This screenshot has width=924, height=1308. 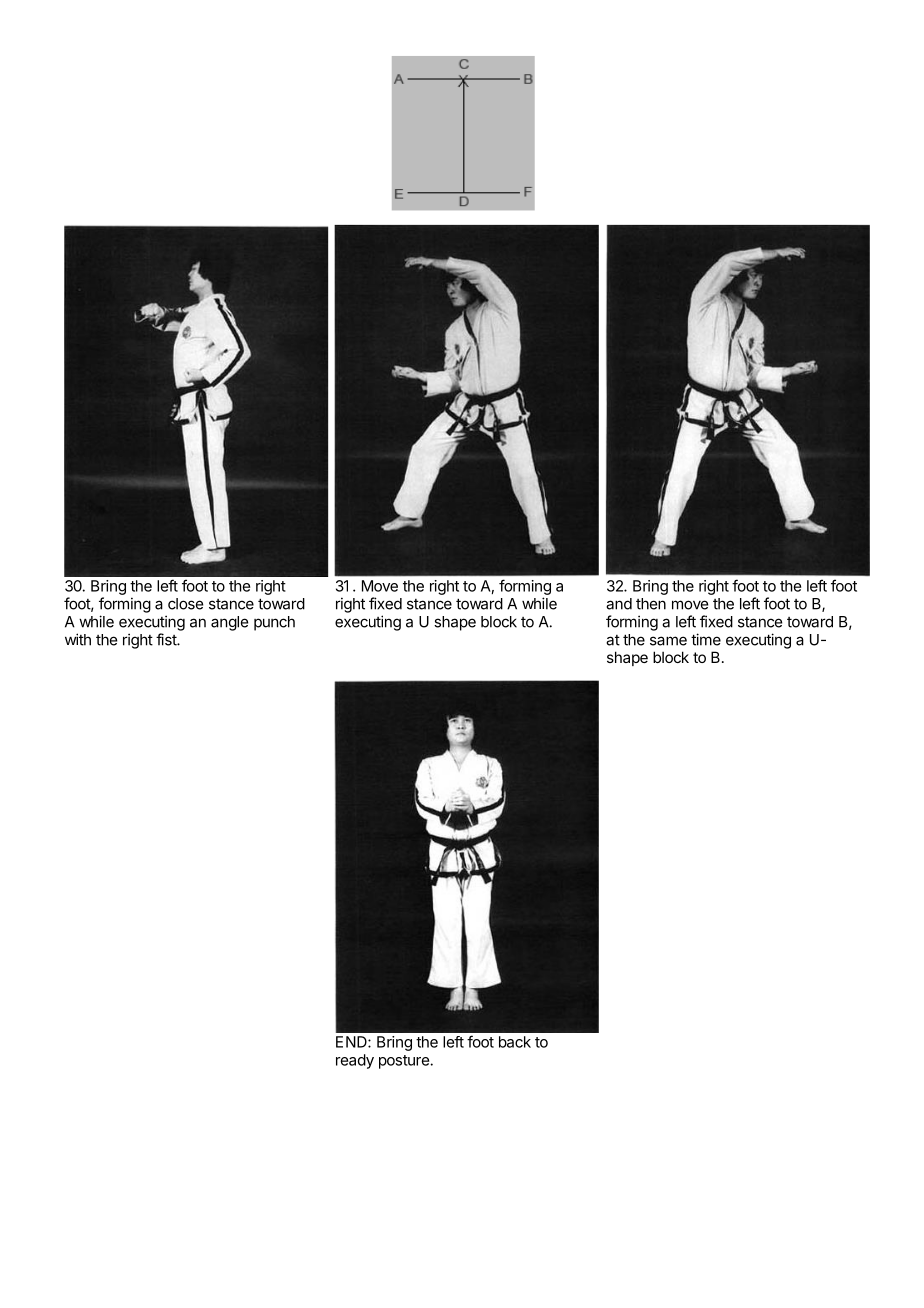 What do you see at coordinates (619, 604) in the screenshot?
I see `and` at bounding box center [619, 604].
